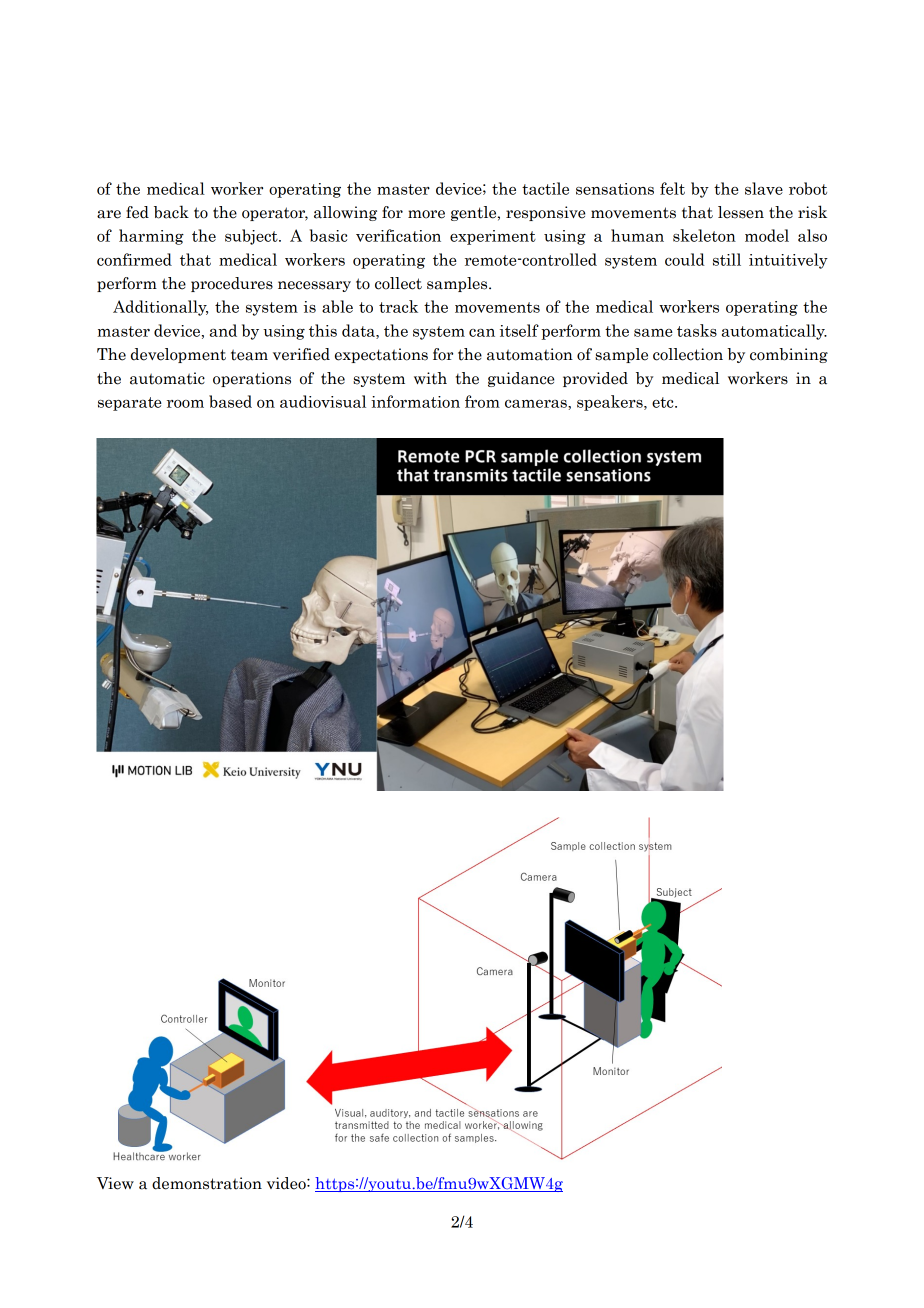  Describe the element at coordinates (207, 1183) in the document. I see `demonstration` at that location.
